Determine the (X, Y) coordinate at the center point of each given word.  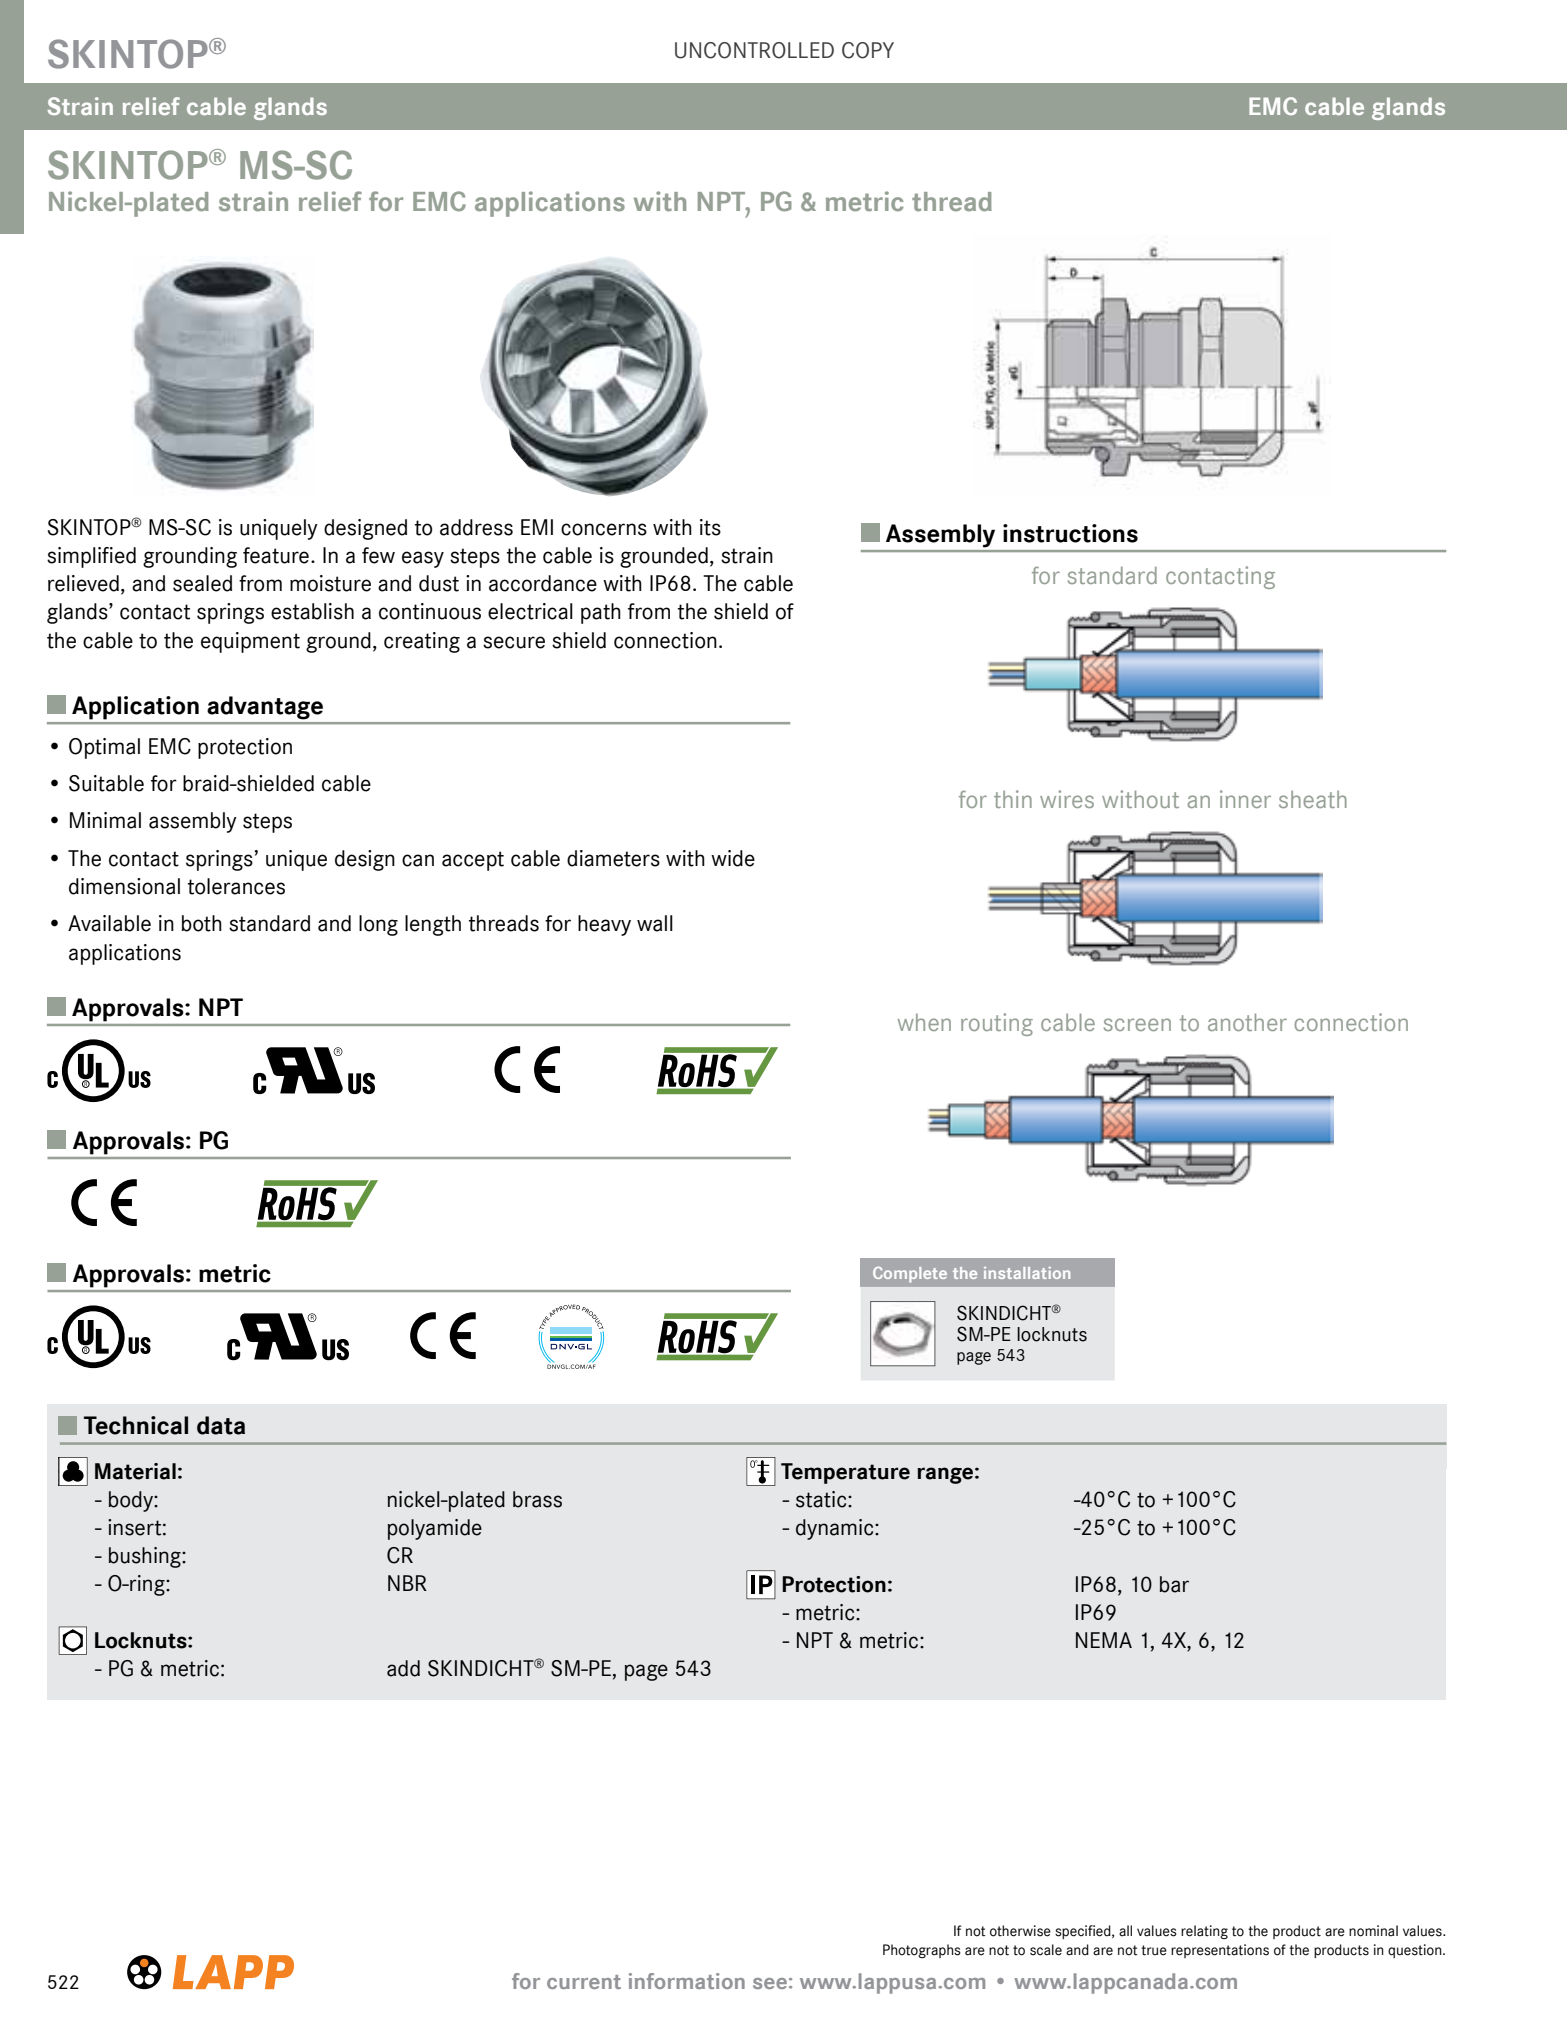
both (202, 923)
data (221, 1425)
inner (1245, 799)
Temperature (845, 1473)
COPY (868, 50)
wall (655, 923)
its (710, 527)
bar (1174, 1584)
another (1247, 1022)
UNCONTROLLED (754, 50)
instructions (1070, 533)
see (770, 1983)
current (584, 1982)
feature (276, 555)
